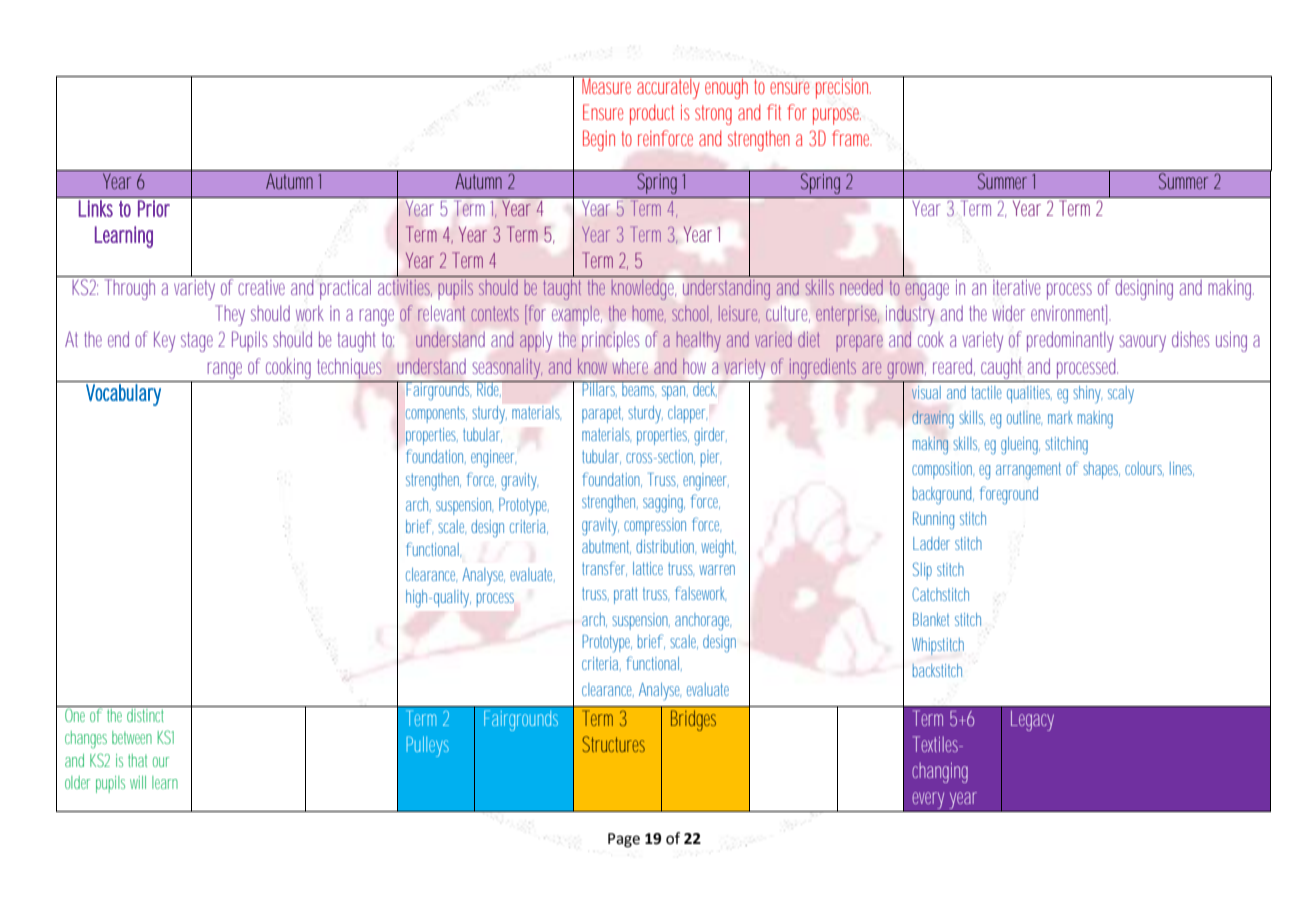 The height and width of the screenshot is (924, 1308). Describe the element at coordinates (711, 458) in the screenshot. I see `pier` at that location.
